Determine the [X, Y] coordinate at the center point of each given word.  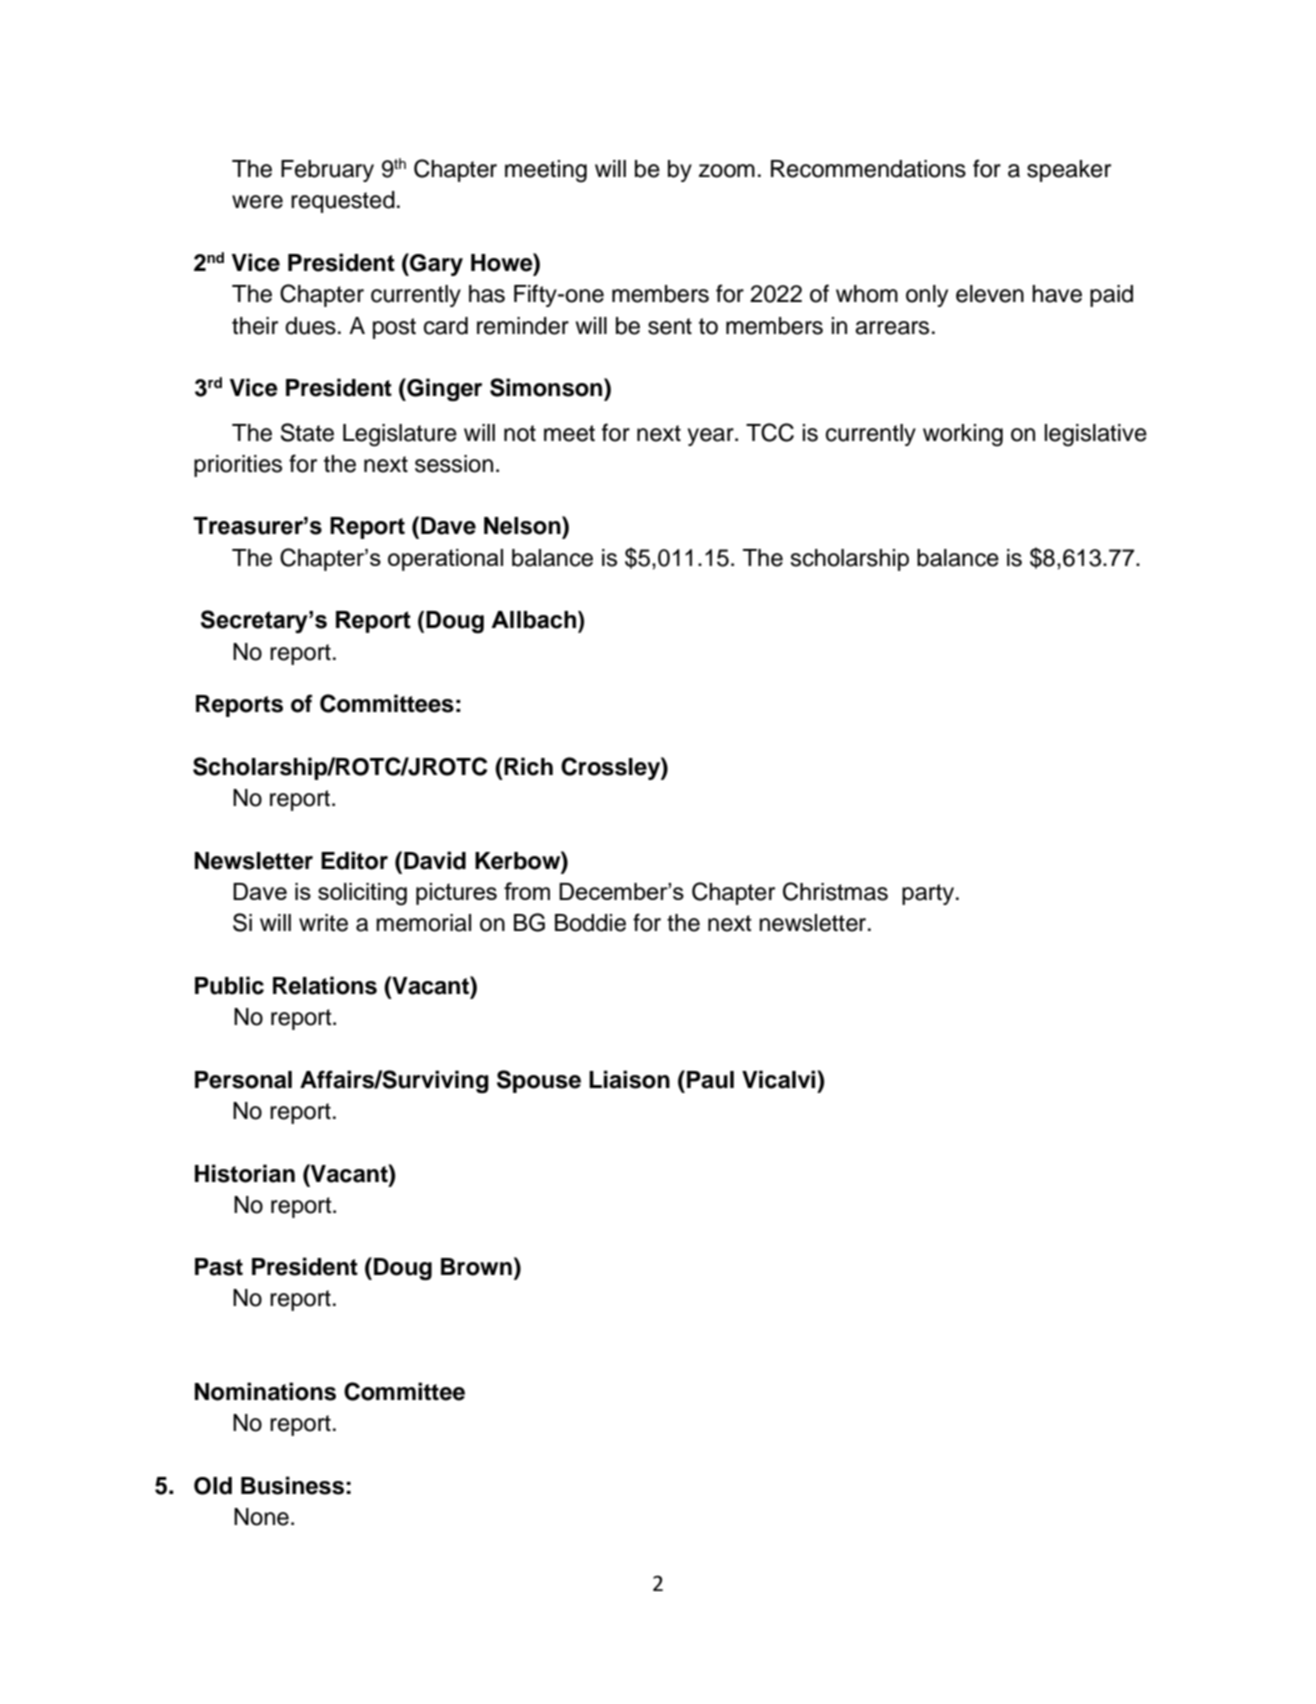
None [261, 1517]
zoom [727, 171]
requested [343, 202]
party [928, 894]
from [527, 891]
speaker [1069, 171]
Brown [476, 1267]
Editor [354, 860]
